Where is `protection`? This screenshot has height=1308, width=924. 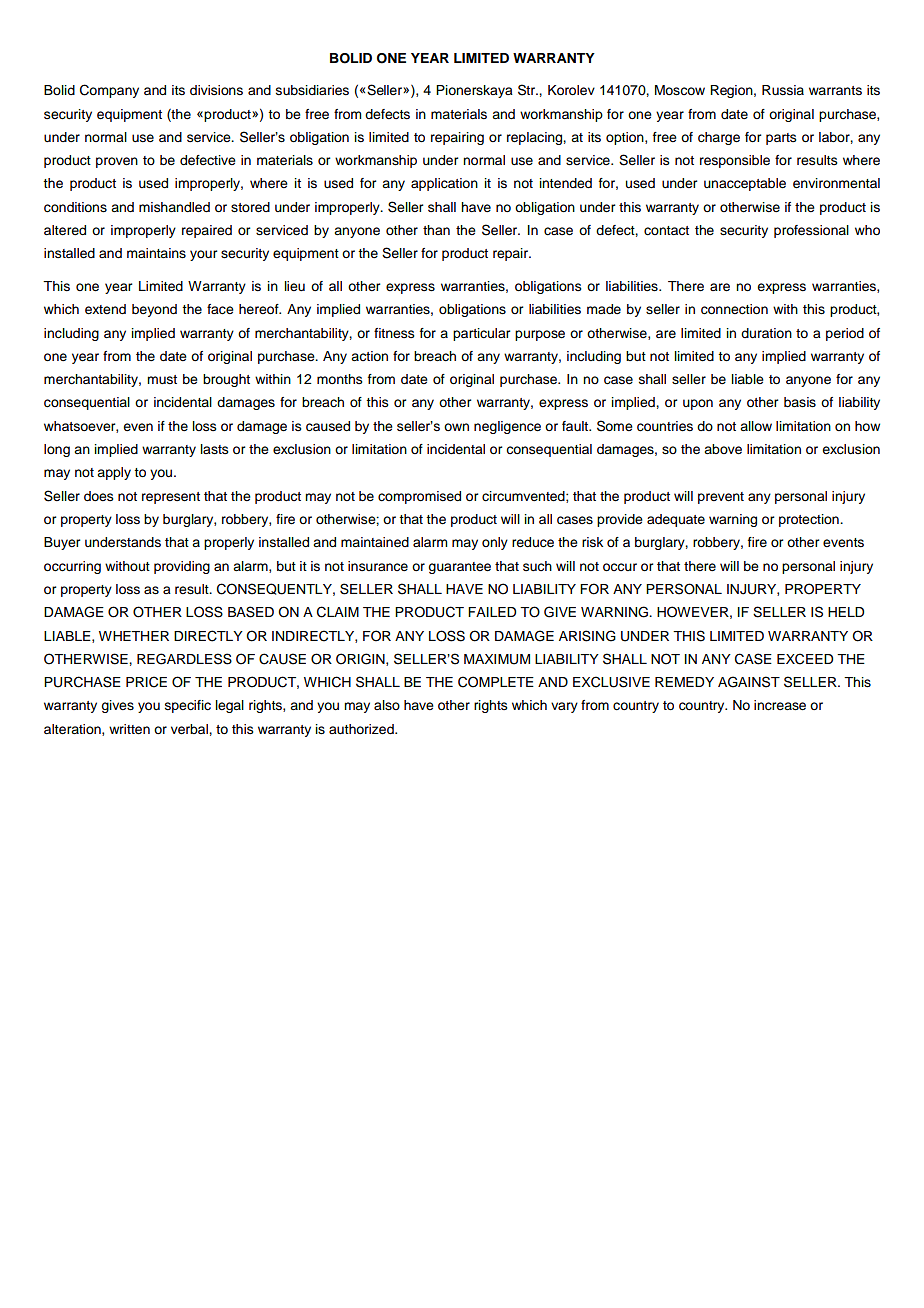
protection is located at coordinates (810, 520).
